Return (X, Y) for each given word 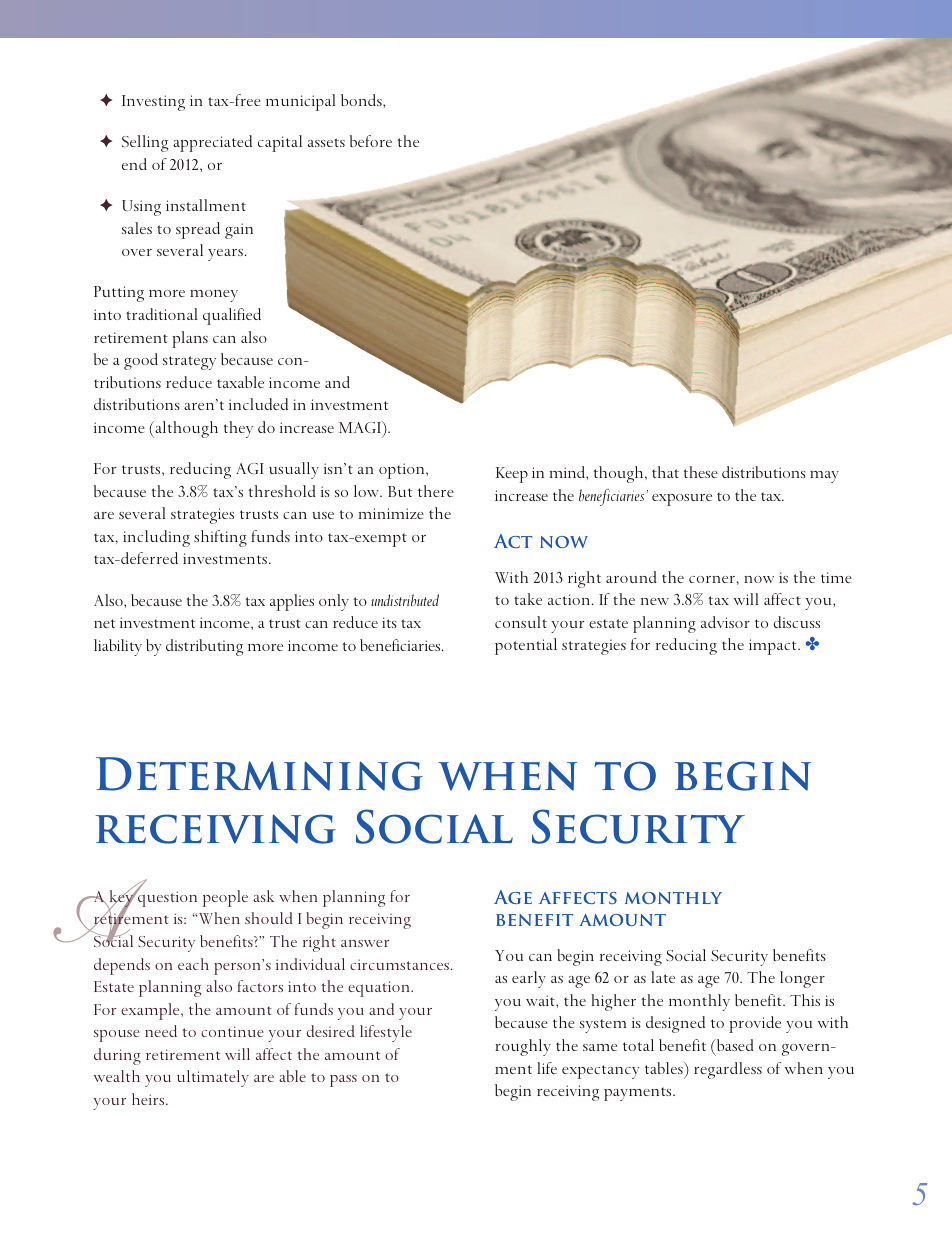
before (371, 141)
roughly (523, 1047)
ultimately (213, 1078)
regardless (728, 1070)
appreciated (212, 143)
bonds (362, 100)
